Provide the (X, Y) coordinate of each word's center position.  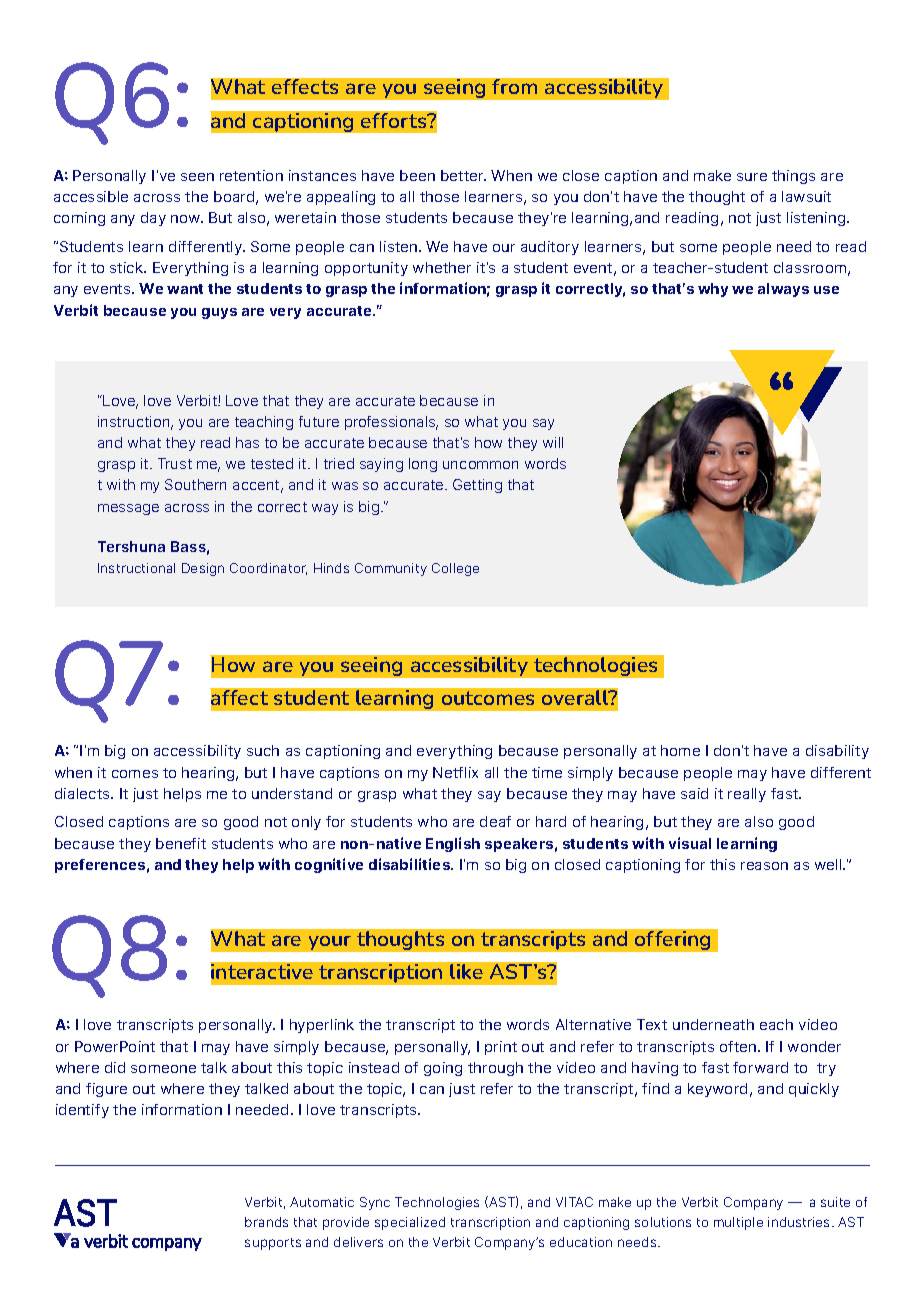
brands (266, 1222)
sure (752, 177)
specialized (410, 1223)
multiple (738, 1223)
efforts (395, 120)
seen (197, 177)
